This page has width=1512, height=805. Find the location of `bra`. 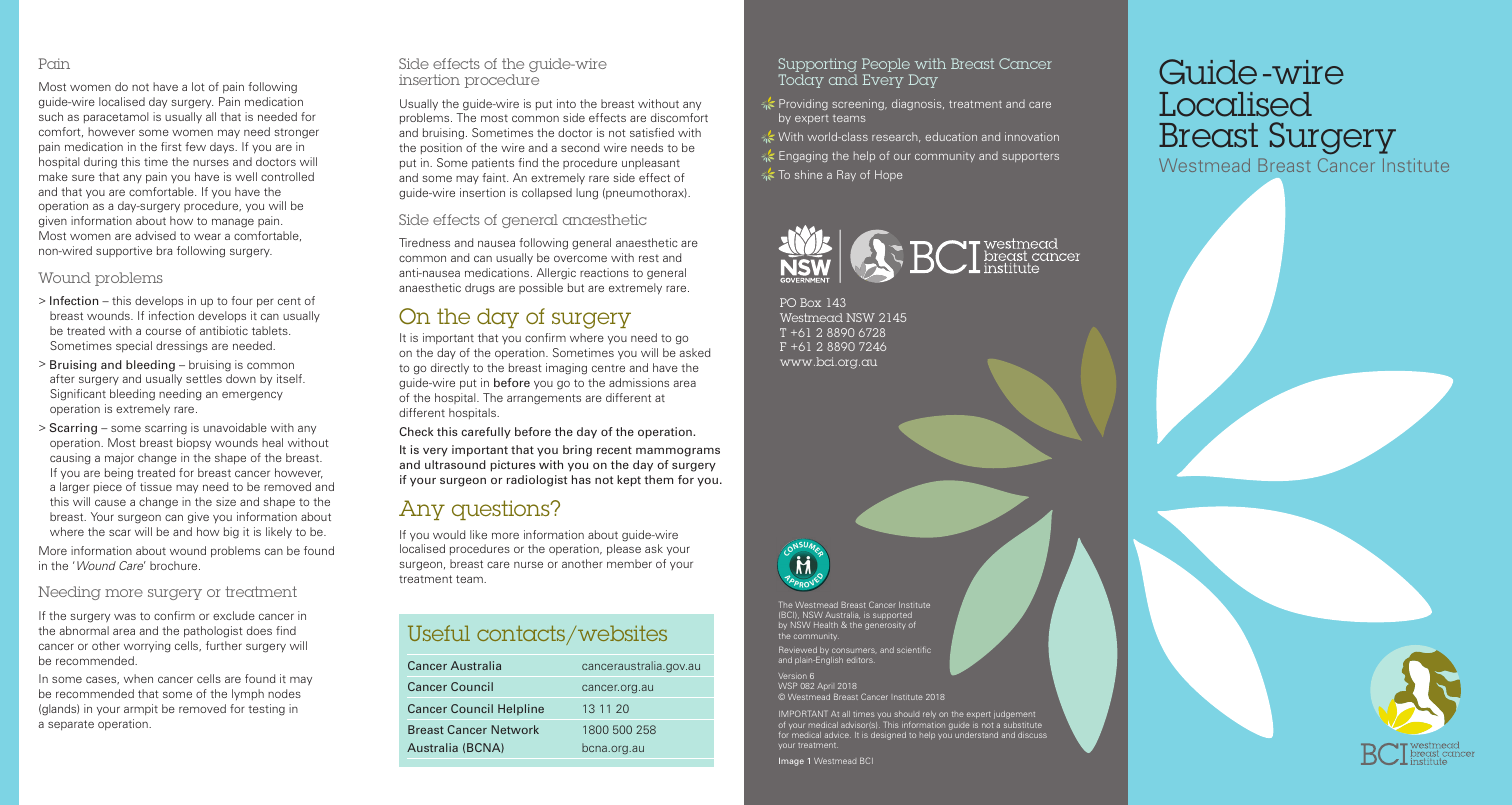

bra is located at coordinates (164, 250).
